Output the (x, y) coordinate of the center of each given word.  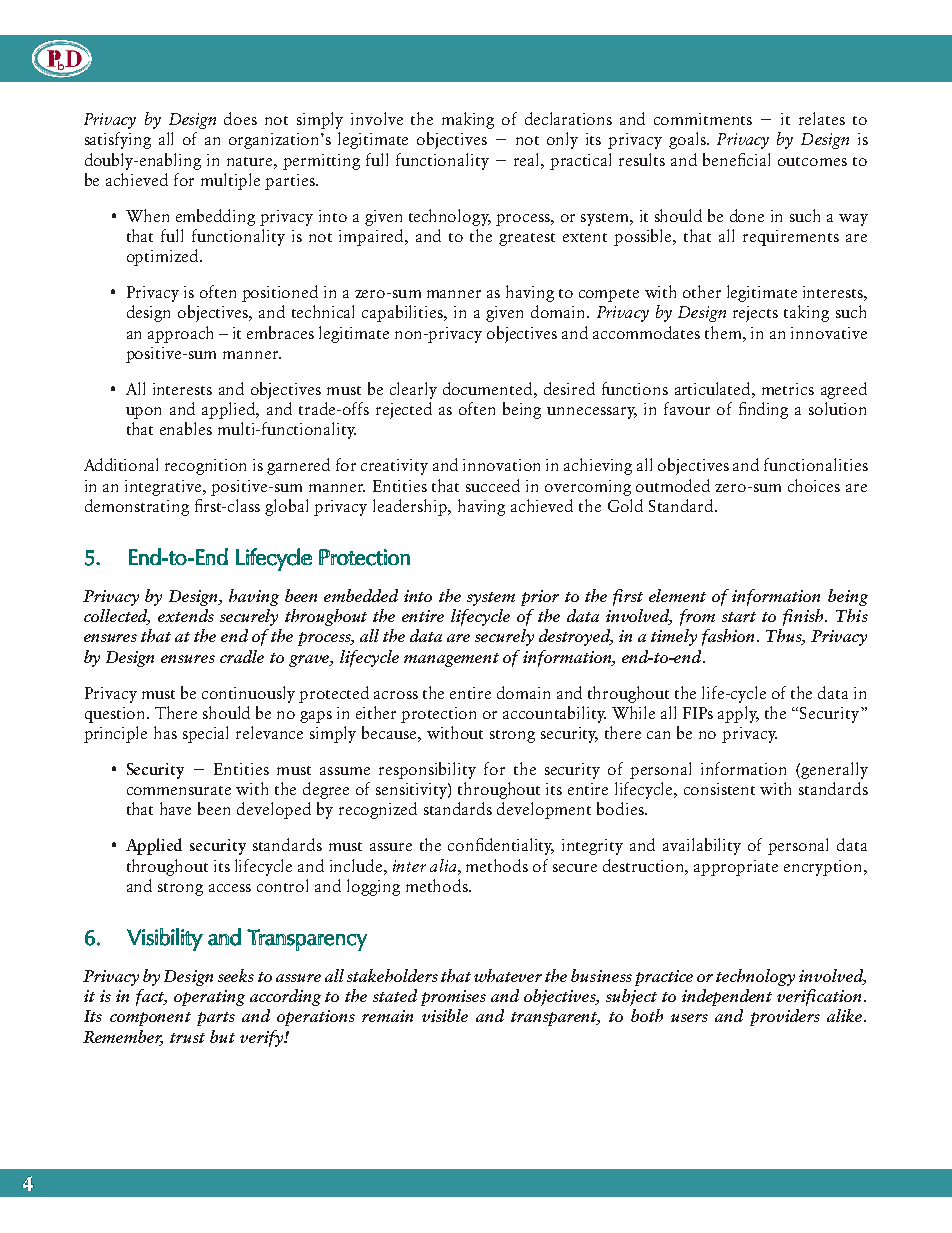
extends (186, 615)
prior (540, 598)
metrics (788, 389)
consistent (719, 789)
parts (216, 1019)
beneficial (736, 159)
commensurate (179, 790)
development (544, 810)
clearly (413, 390)
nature (251, 161)
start (739, 617)
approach (180, 334)
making (468, 120)
